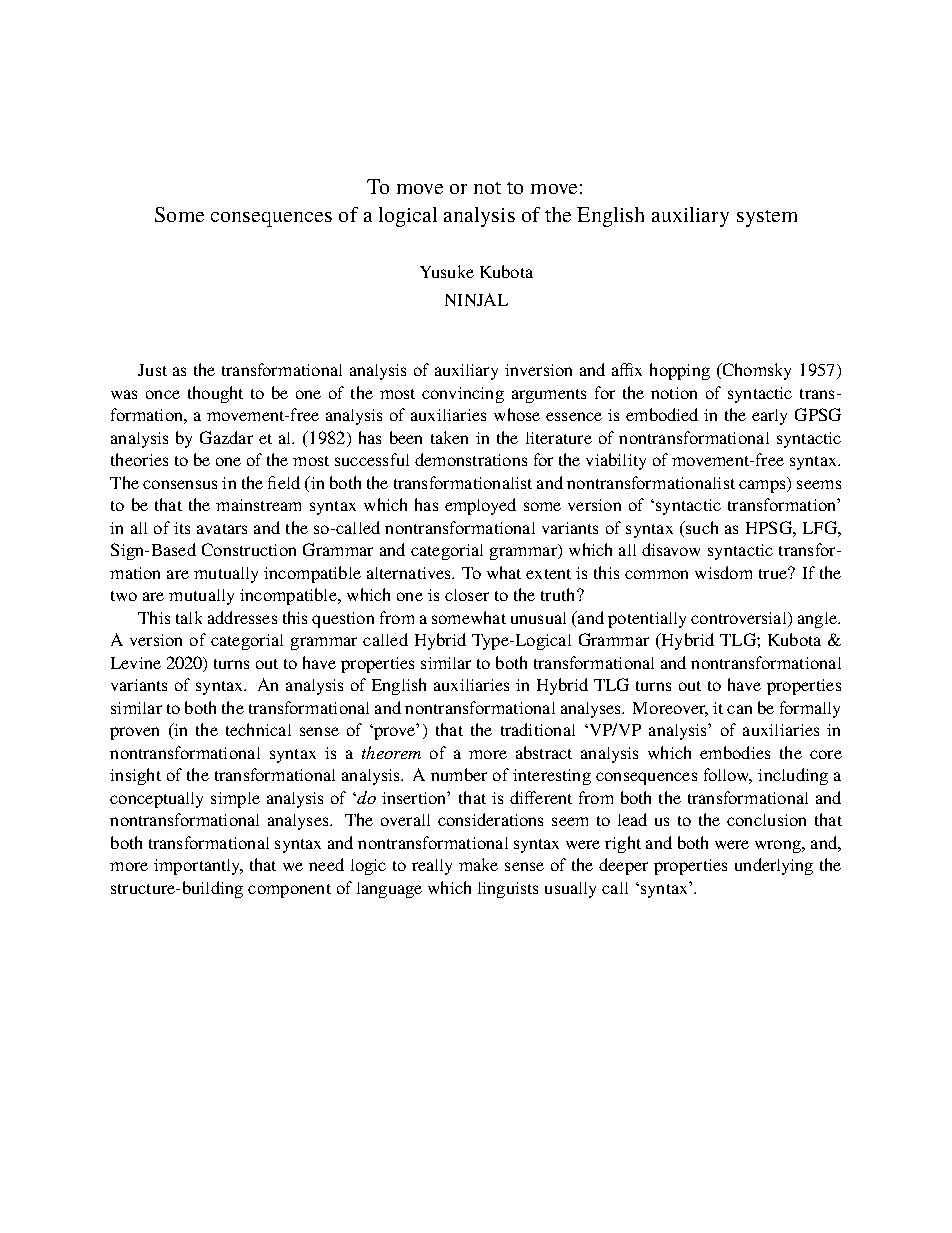  I want to click on Yusuke, so click(447, 271).
